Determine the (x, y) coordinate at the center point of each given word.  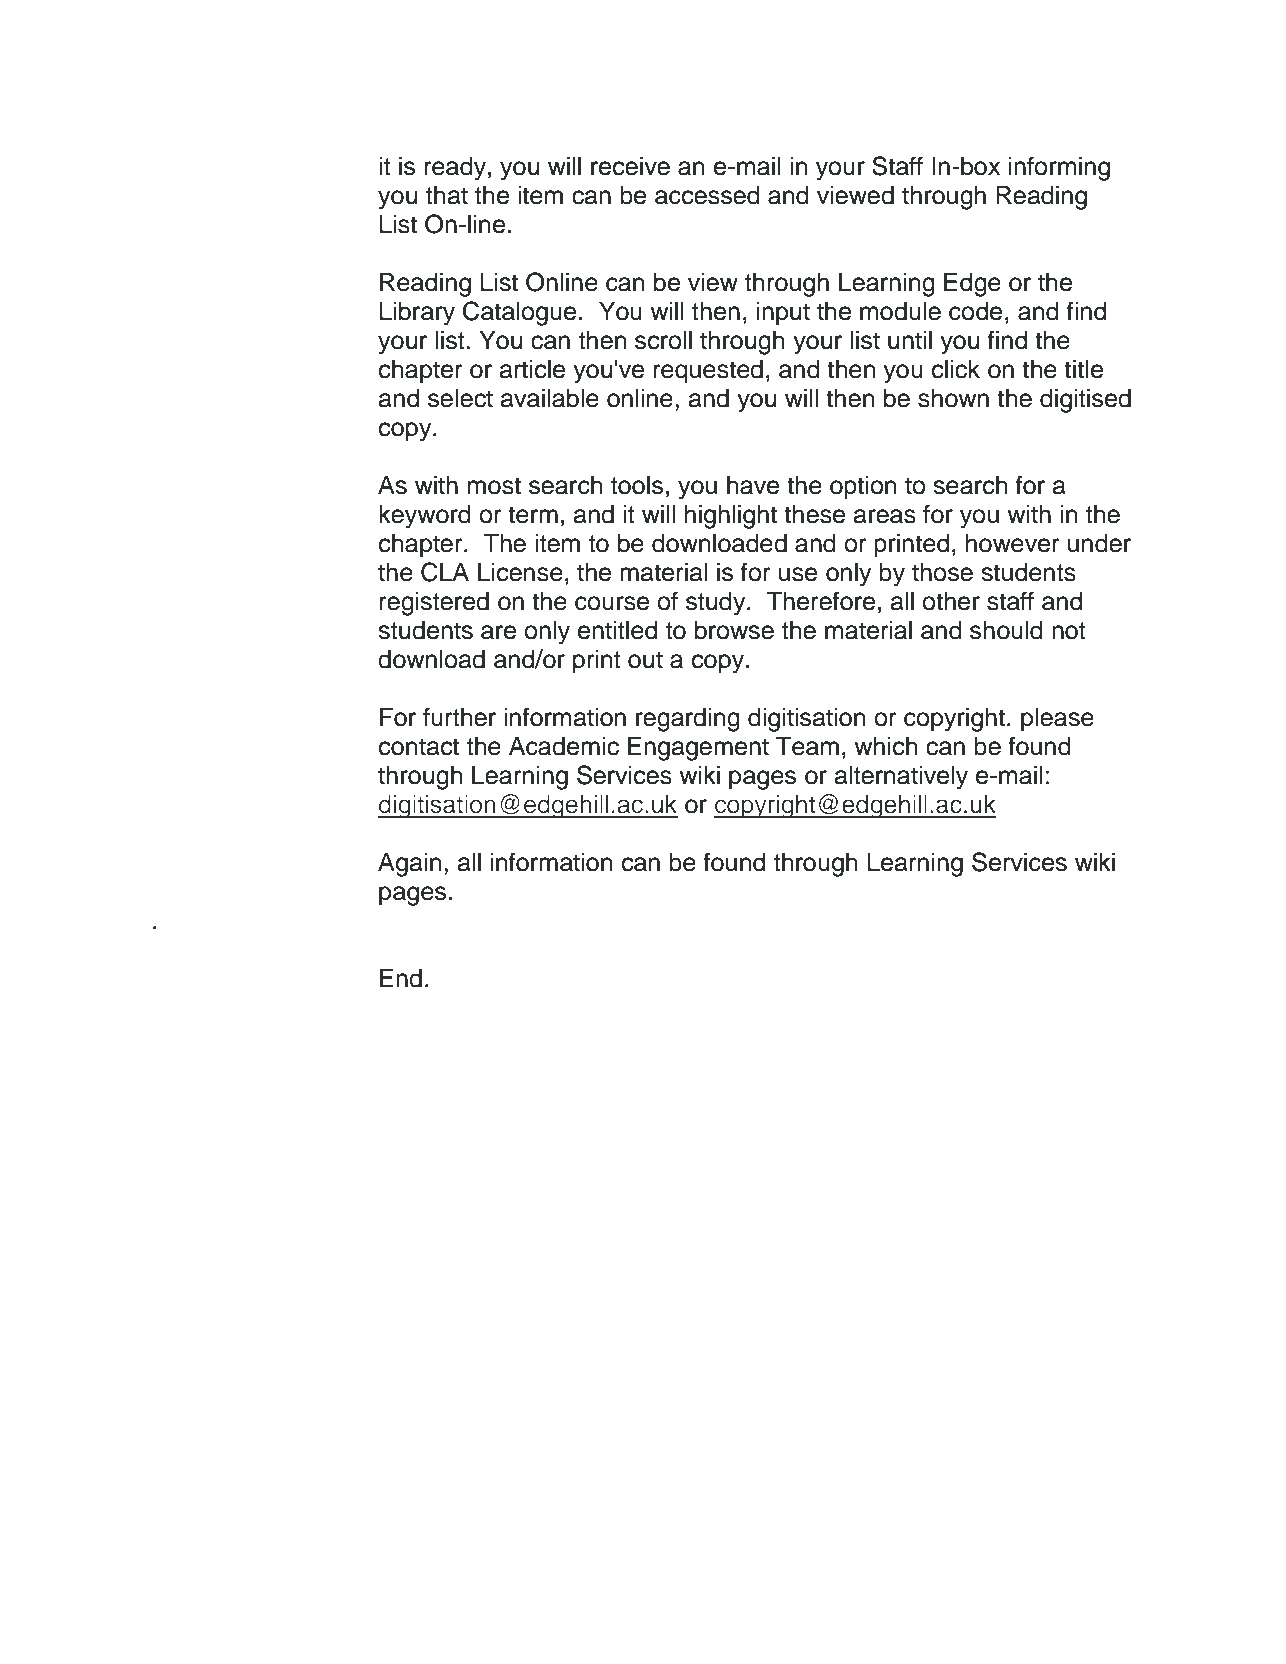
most (494, 486)
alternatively (901, 778)
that (447, 195)
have (753, 485)
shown (953, 398)
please (1057, 720)
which (885, 746)
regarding (688, 720)
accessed (707, 195)
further (459, 717)
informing (1059, 168)
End (401, 978)
